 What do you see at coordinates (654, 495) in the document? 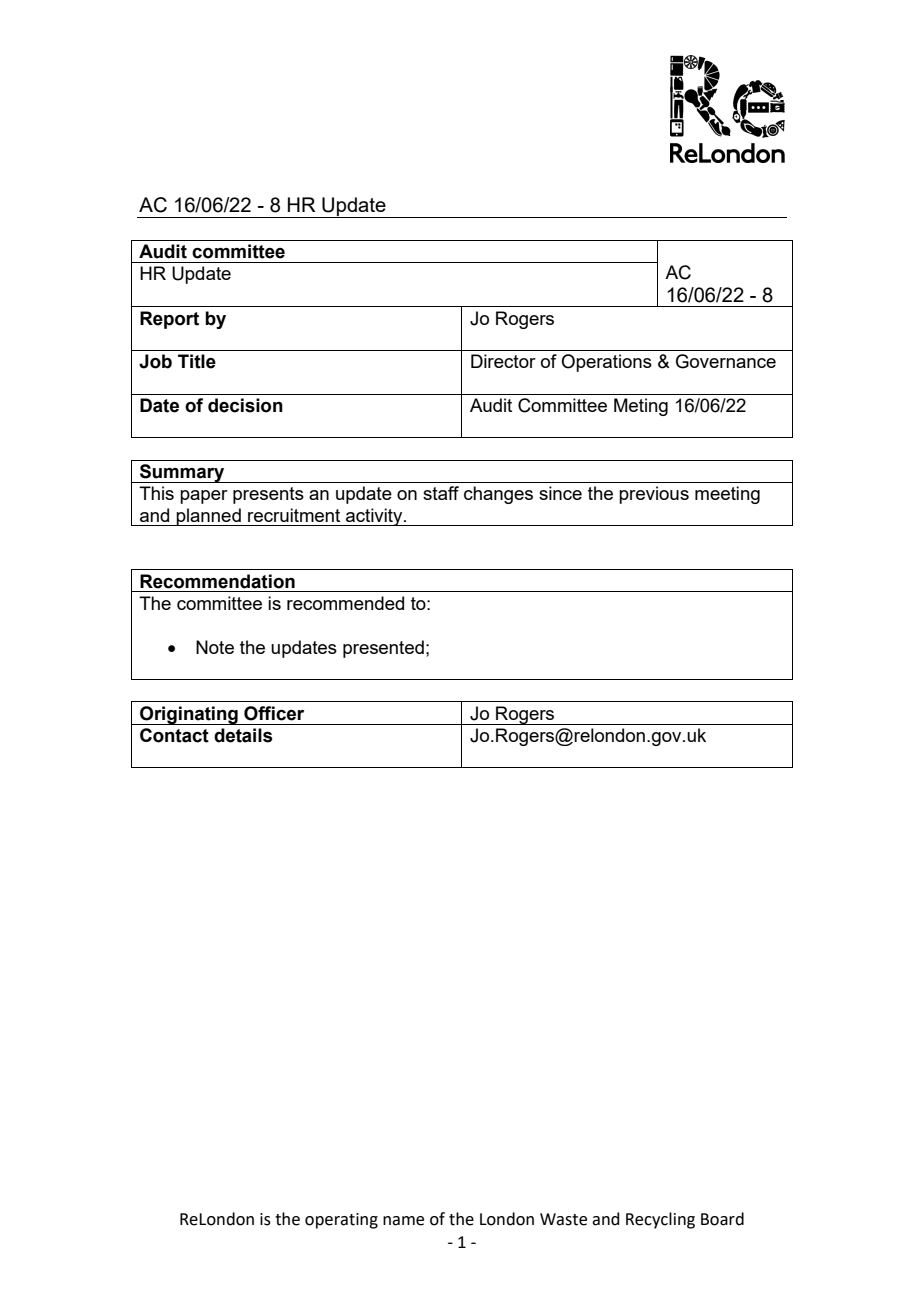
I see `previous` at bounding box center [654, 495].
